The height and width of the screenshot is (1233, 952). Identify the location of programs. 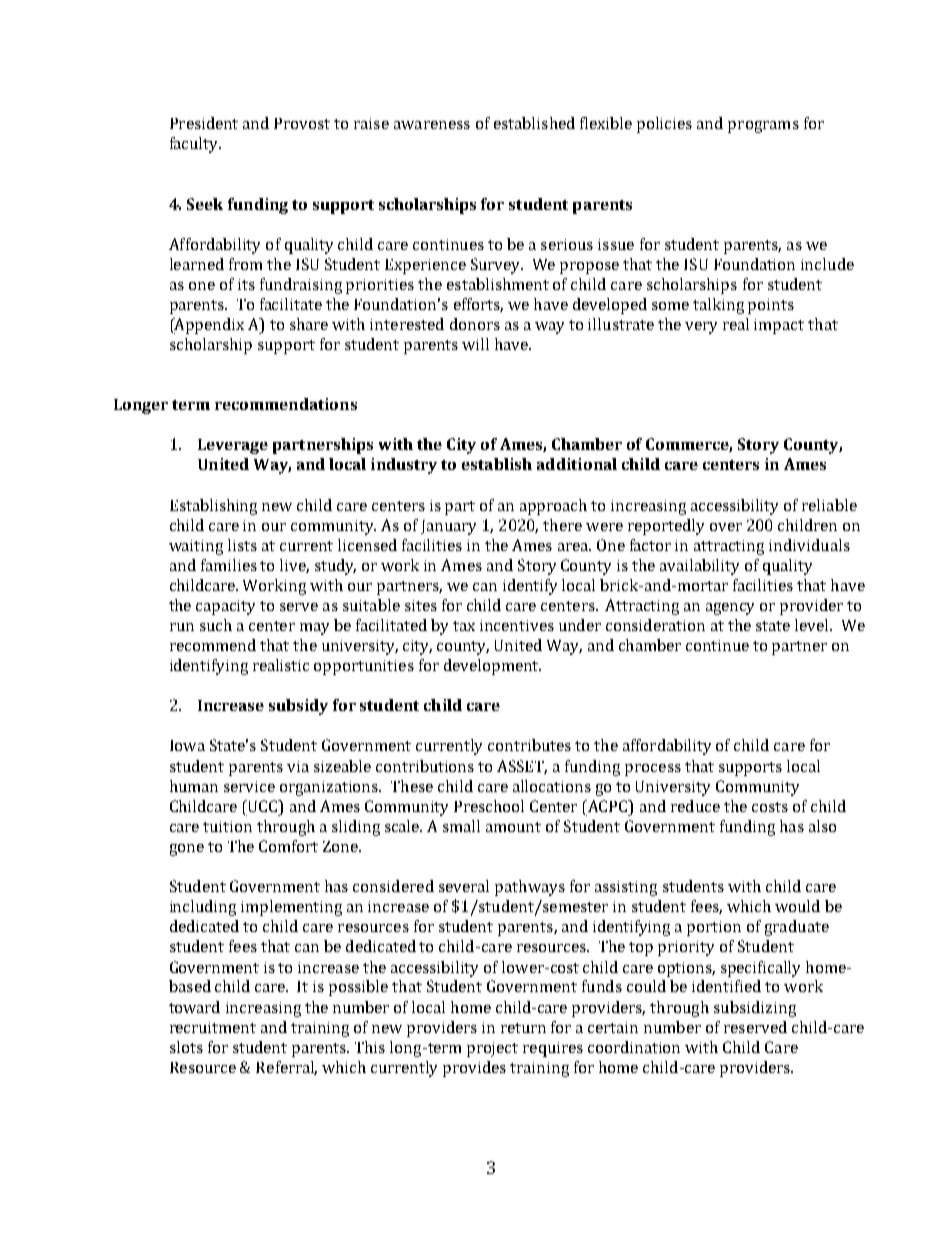
(763, 127).
